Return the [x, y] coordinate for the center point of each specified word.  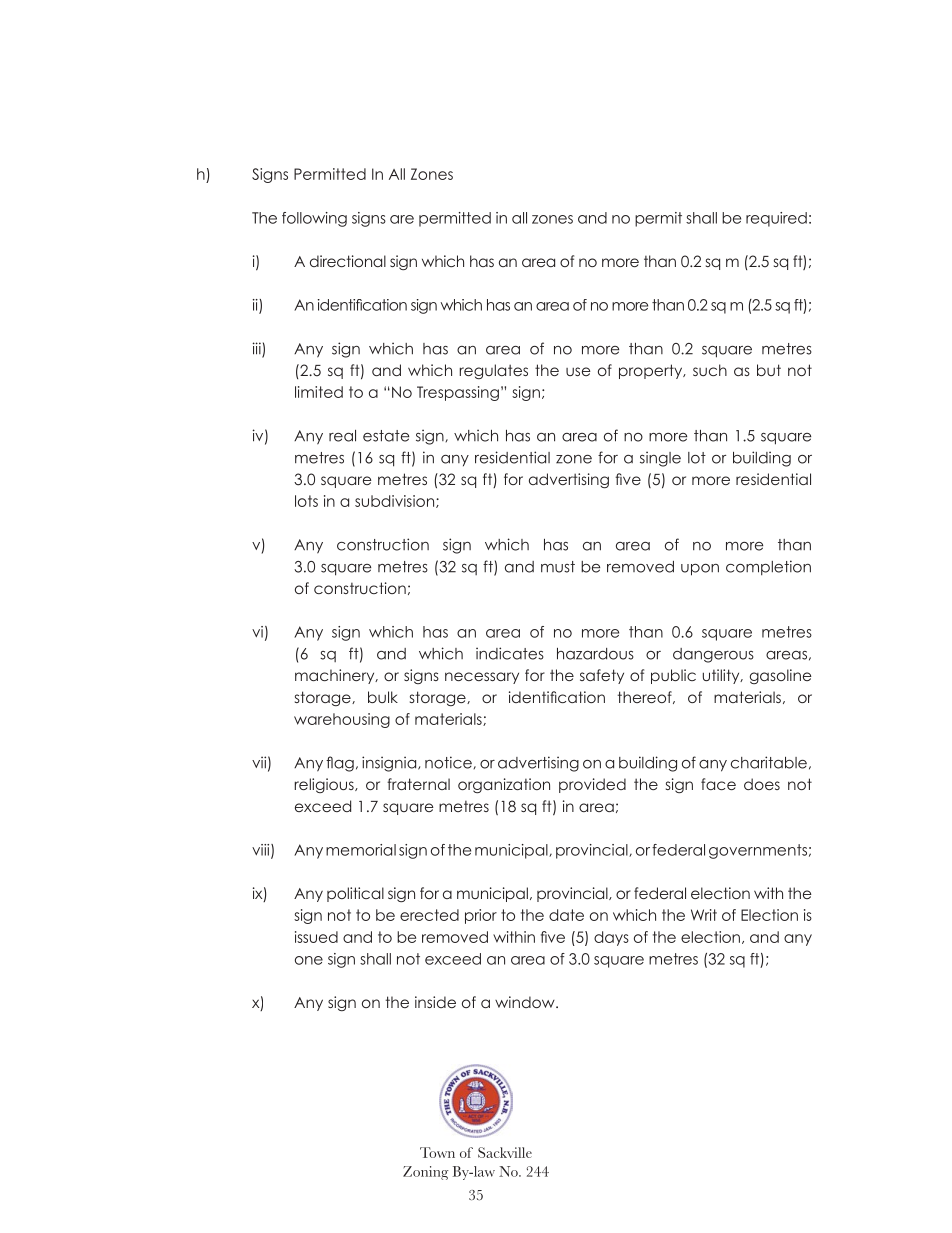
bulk [383, 697]
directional [348, 261]
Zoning [426, 1173]
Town [437, 1152]
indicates [510, 653]
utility [722, 676]
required [776, 219]
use [578, 371]
